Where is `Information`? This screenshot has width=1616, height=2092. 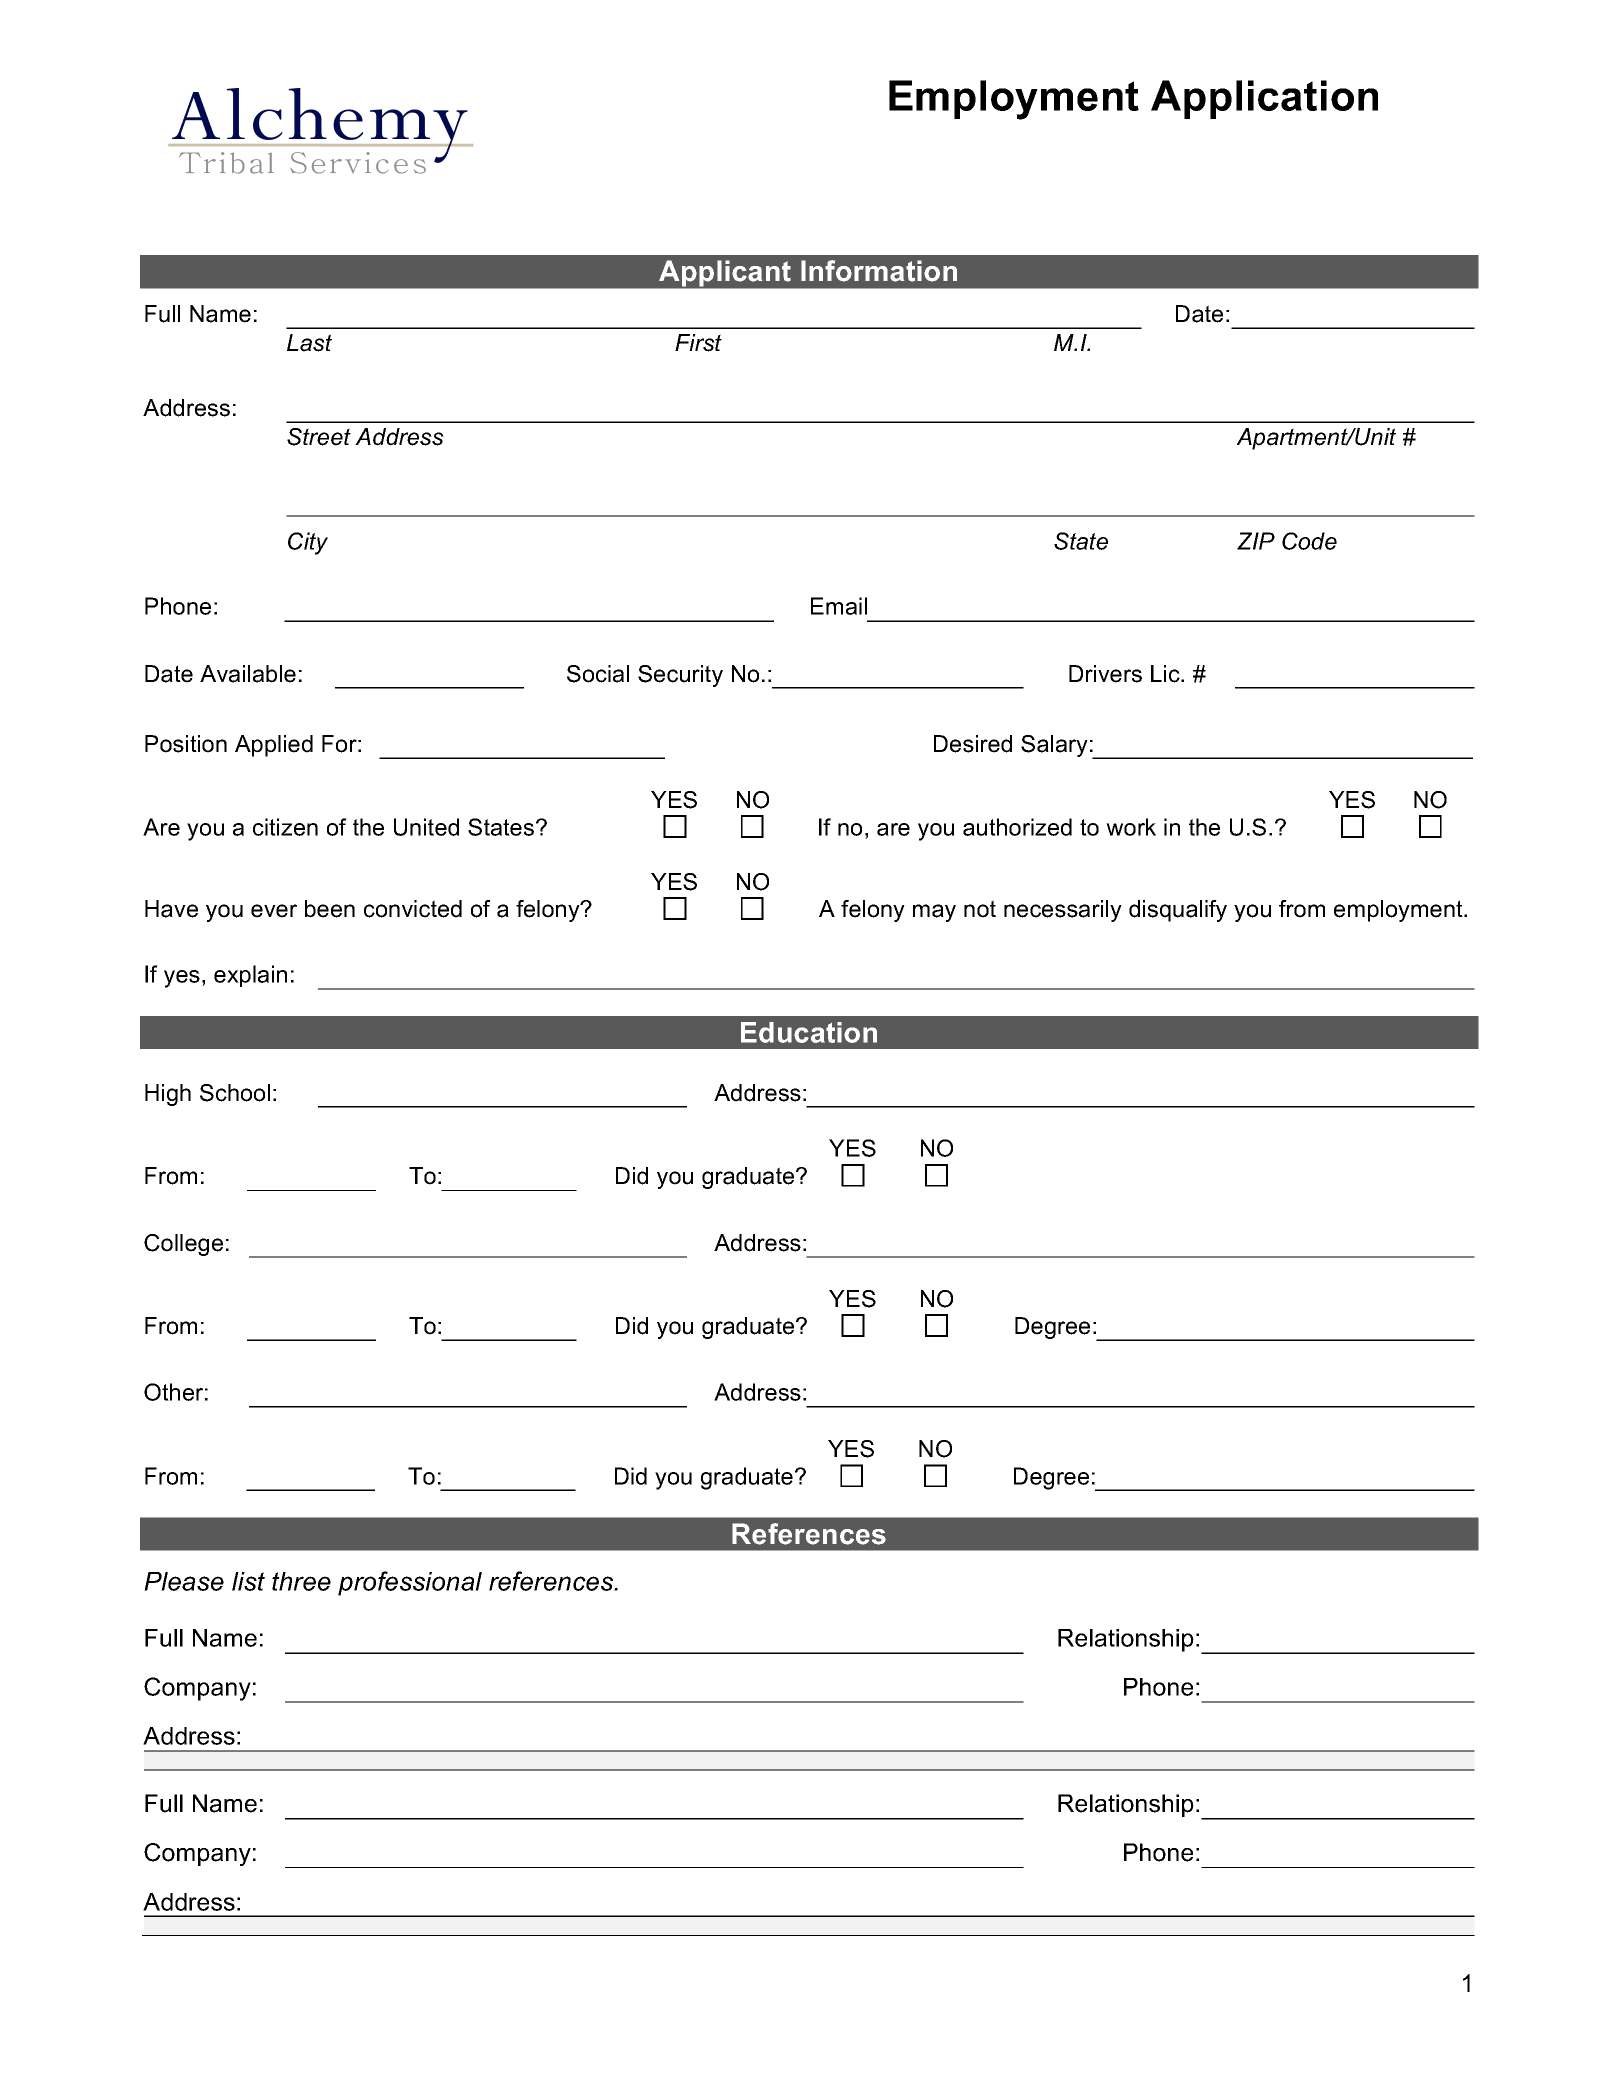
Information is located at coordinates (879, 271).
